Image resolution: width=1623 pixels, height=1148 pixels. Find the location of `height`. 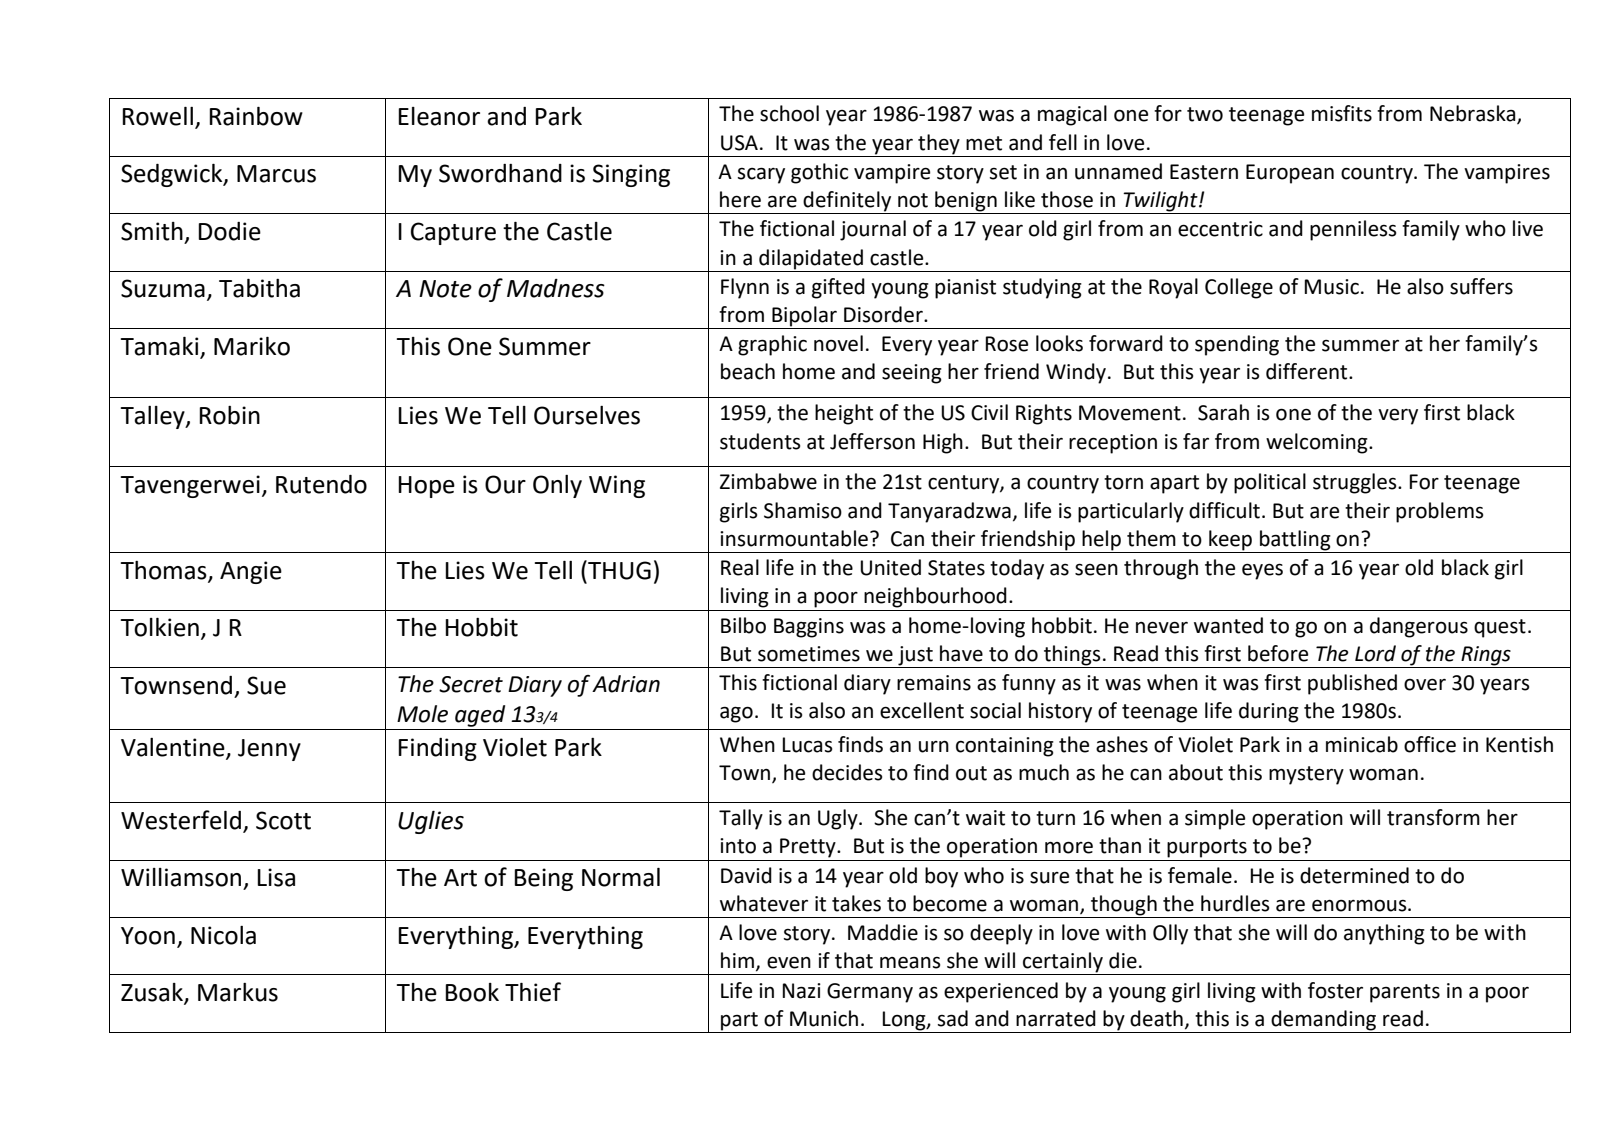

height is located at coordinates (844, 414).
